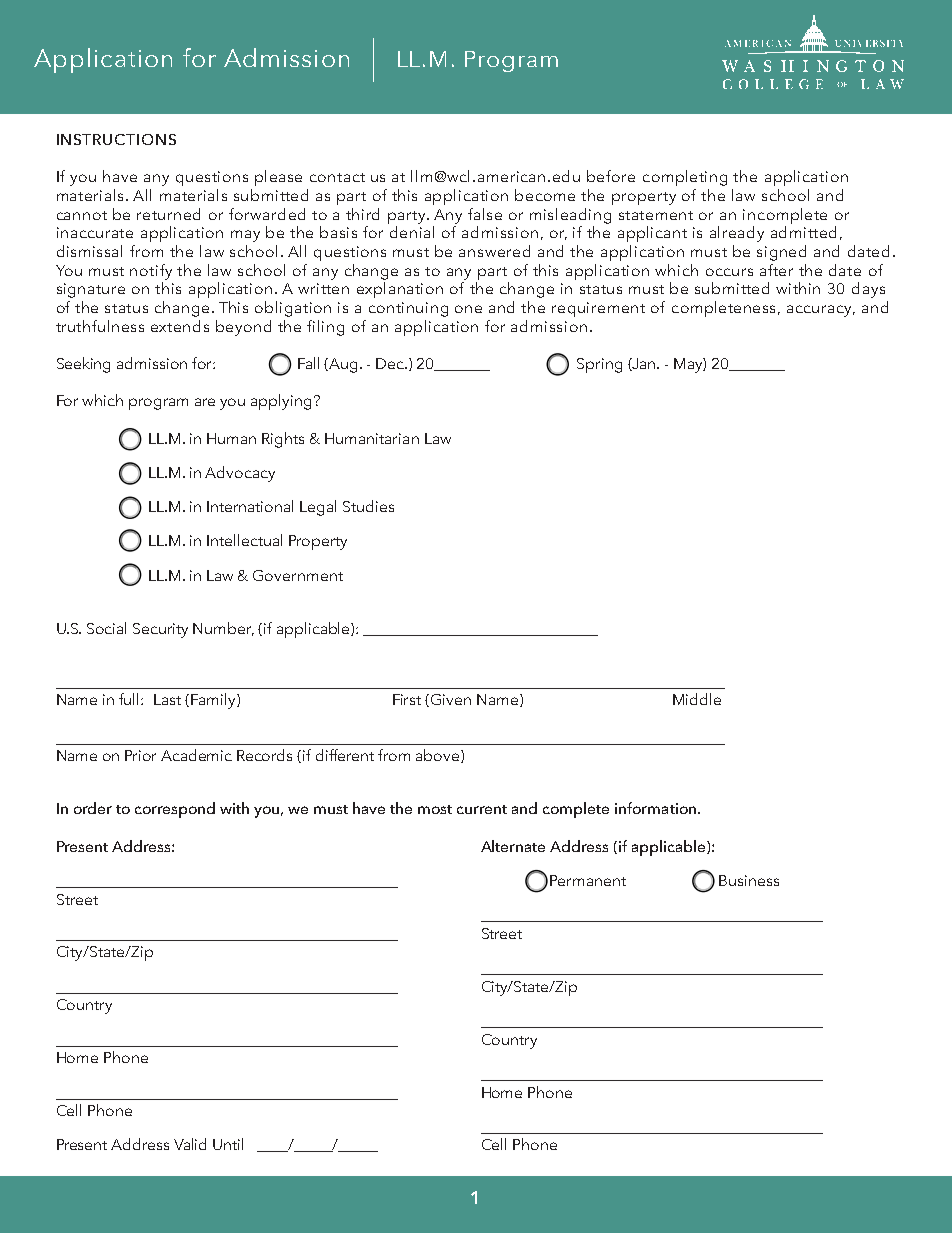 This document has height=1233, width=952. What do you see at coordinates (368, 506) in the document?
I see `Studies` at bounding box center [368, 506].
